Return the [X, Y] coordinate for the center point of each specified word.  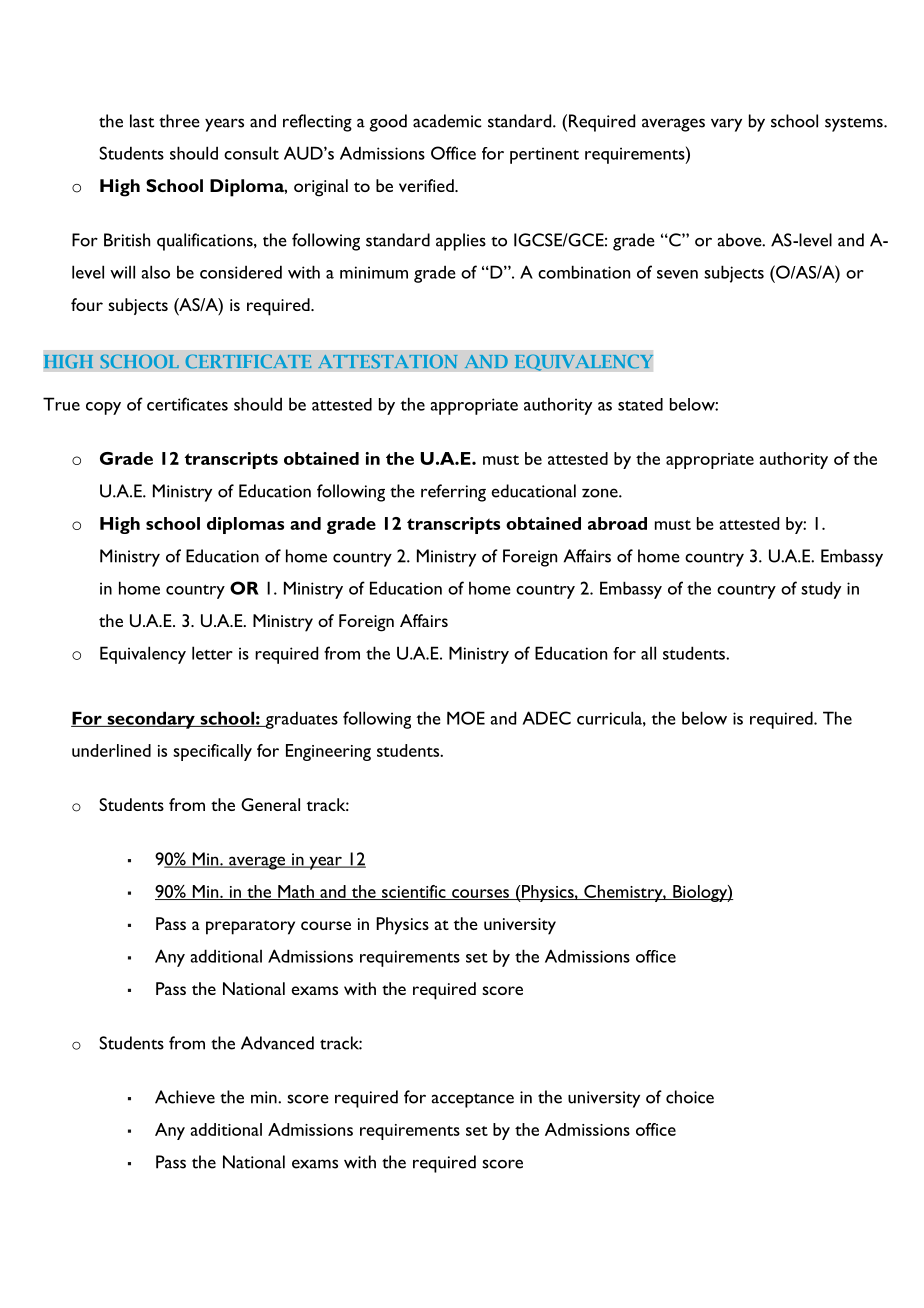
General [270, 804]
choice [690, 1097]
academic [447, 121]
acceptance [472, 1100]
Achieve [185, 1097]
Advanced [277, 1043]
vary [726, 125]
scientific [414, 892]
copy [103, 408]
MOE [466, 718]
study [821, 590]
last [142, 121]
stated [640, 404]
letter [212, 653]
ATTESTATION [387, 362]
